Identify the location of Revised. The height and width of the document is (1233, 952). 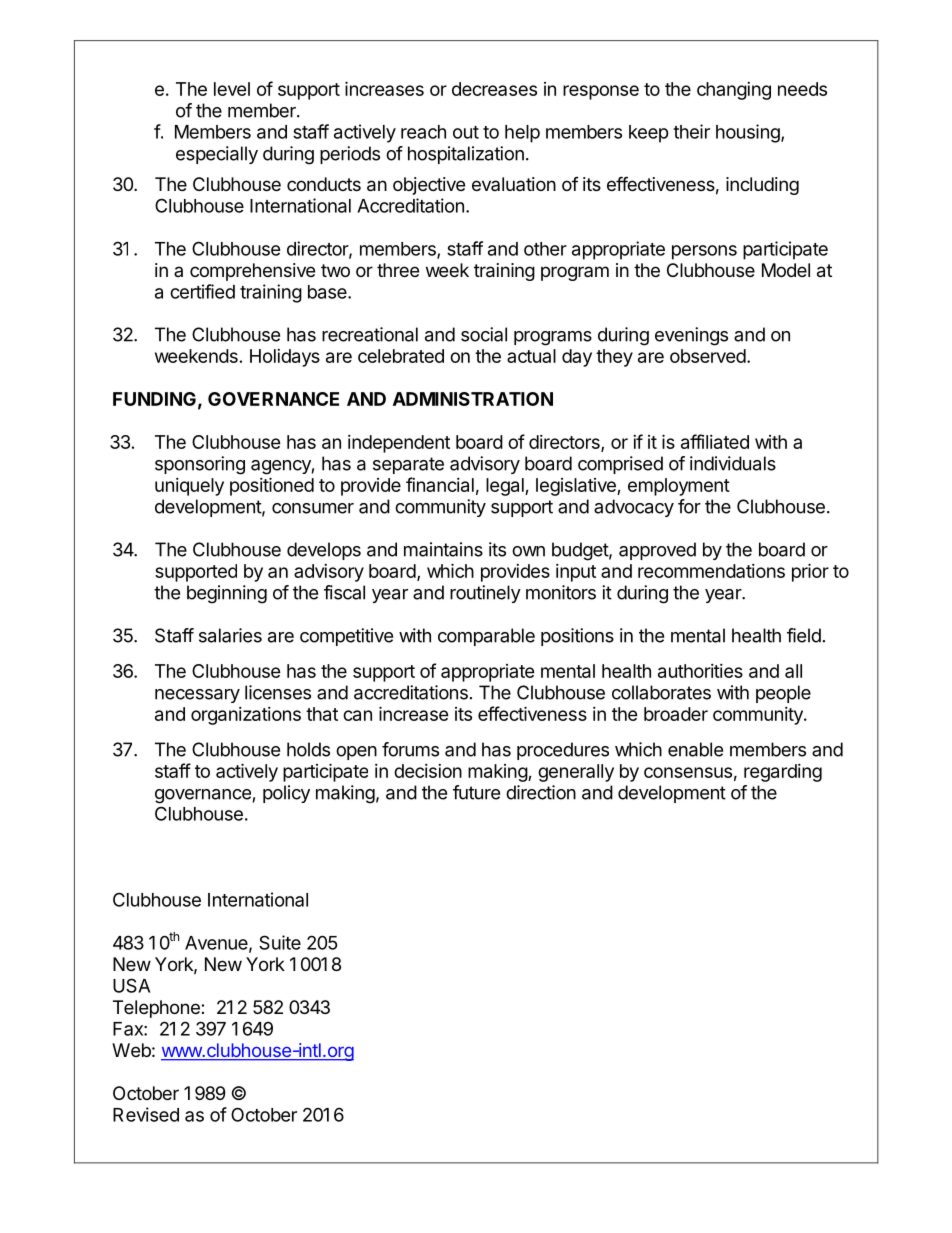
(146, 1114).
